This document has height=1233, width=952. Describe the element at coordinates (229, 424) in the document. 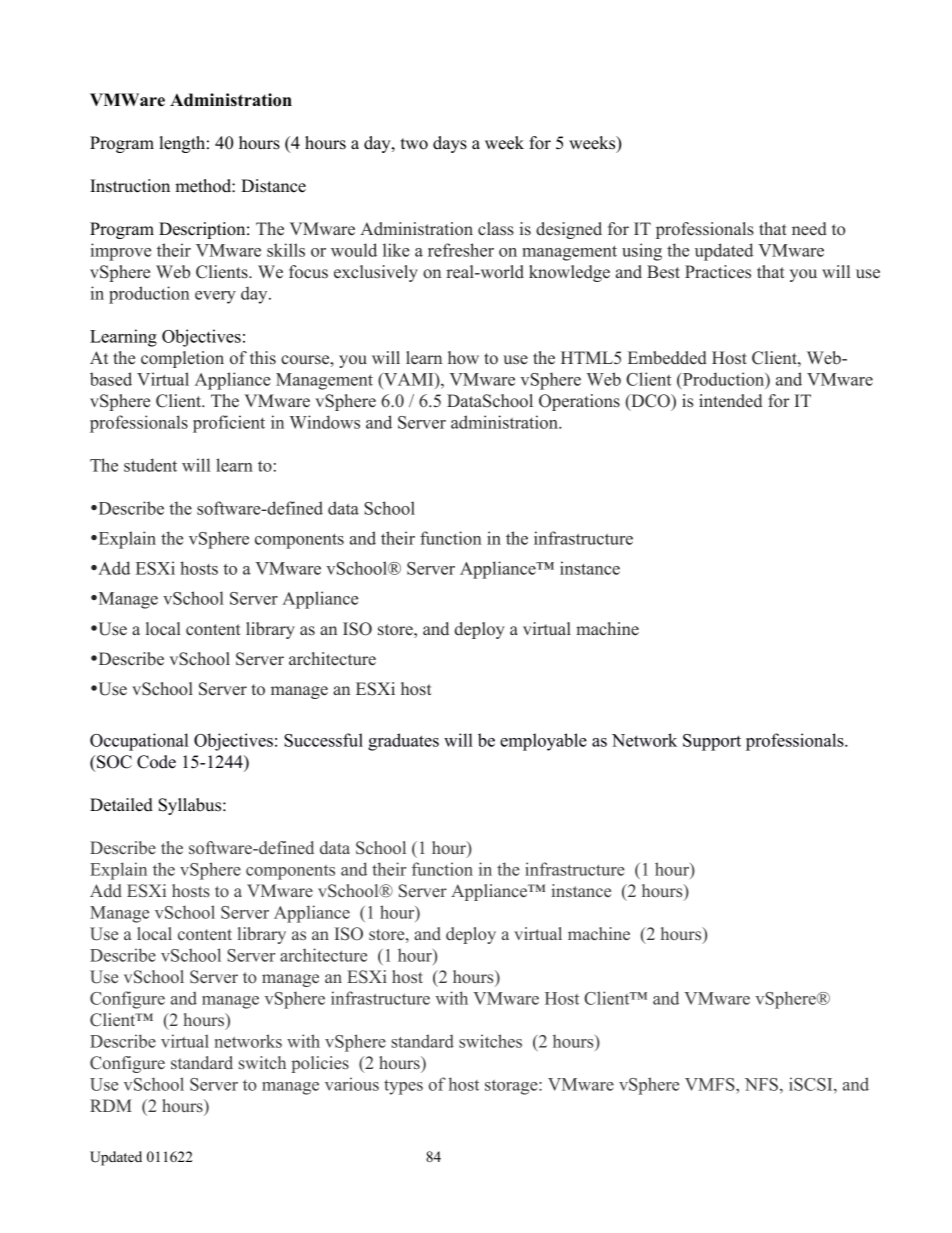

I see `proficient` at that location.
